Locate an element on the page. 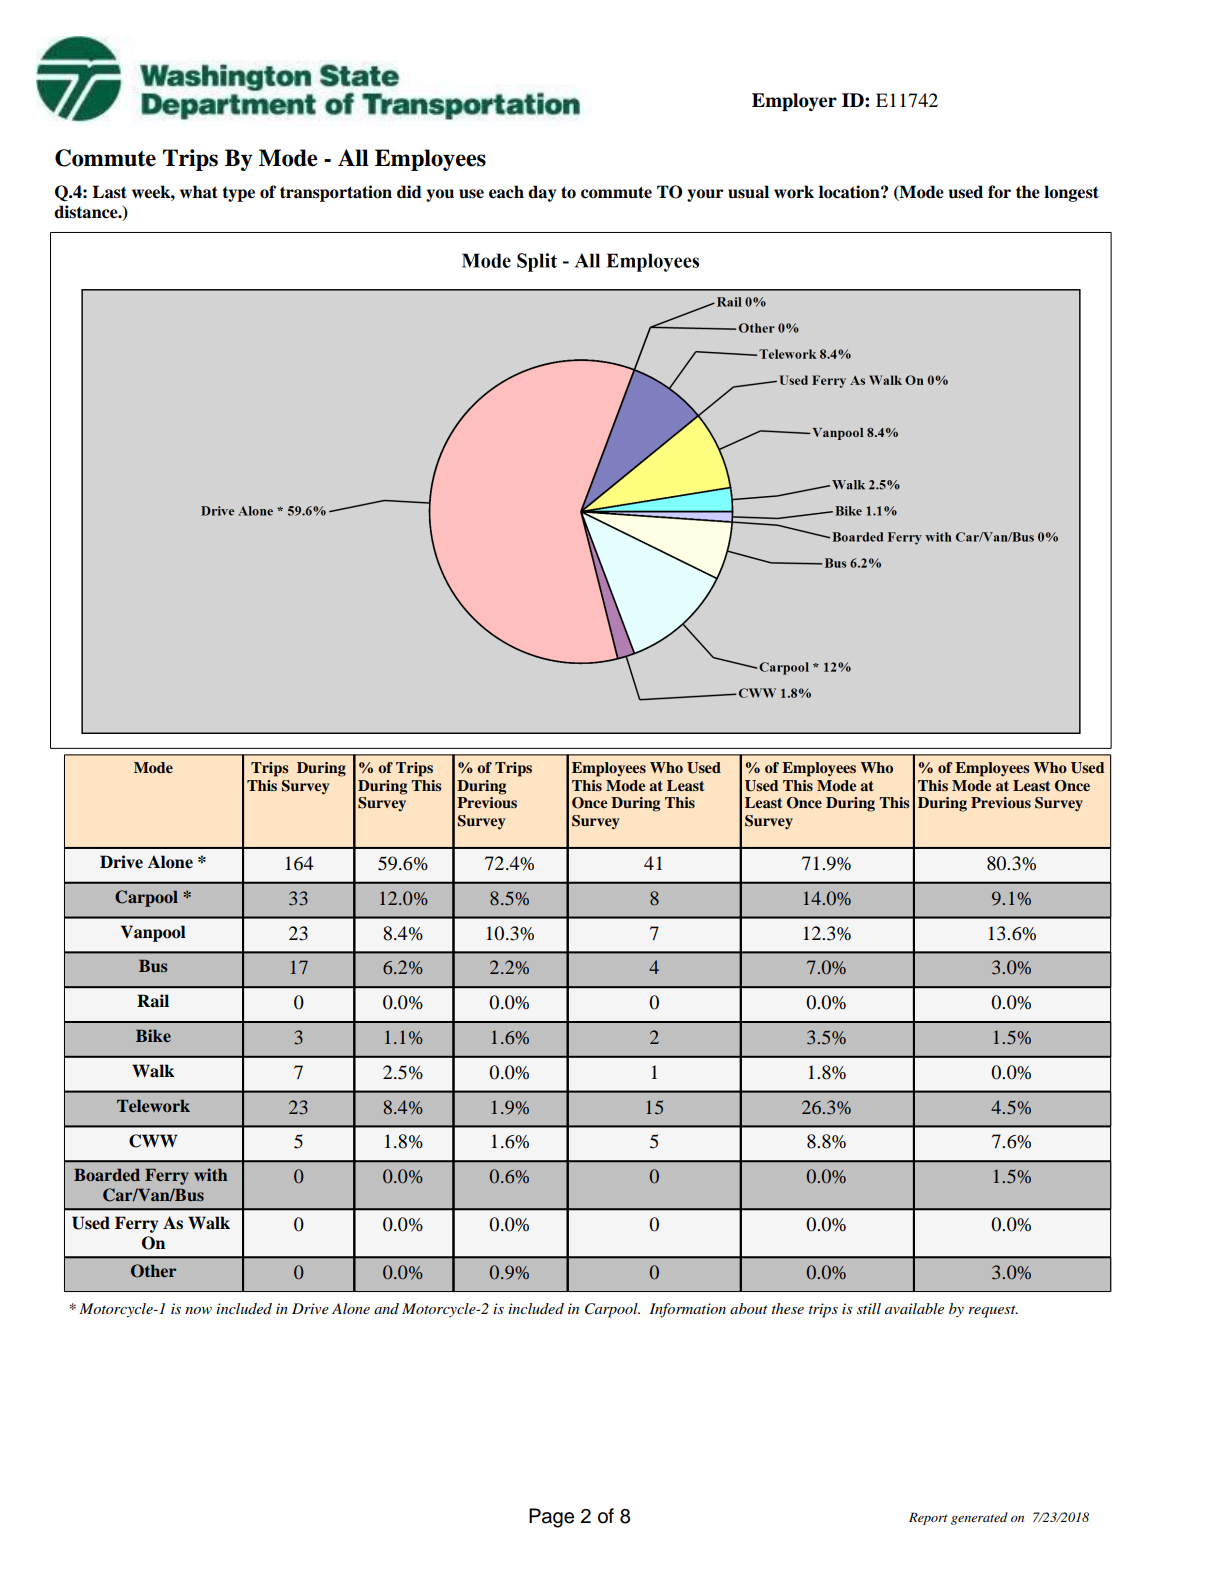  generated is located at coordinates (979, 1518).
